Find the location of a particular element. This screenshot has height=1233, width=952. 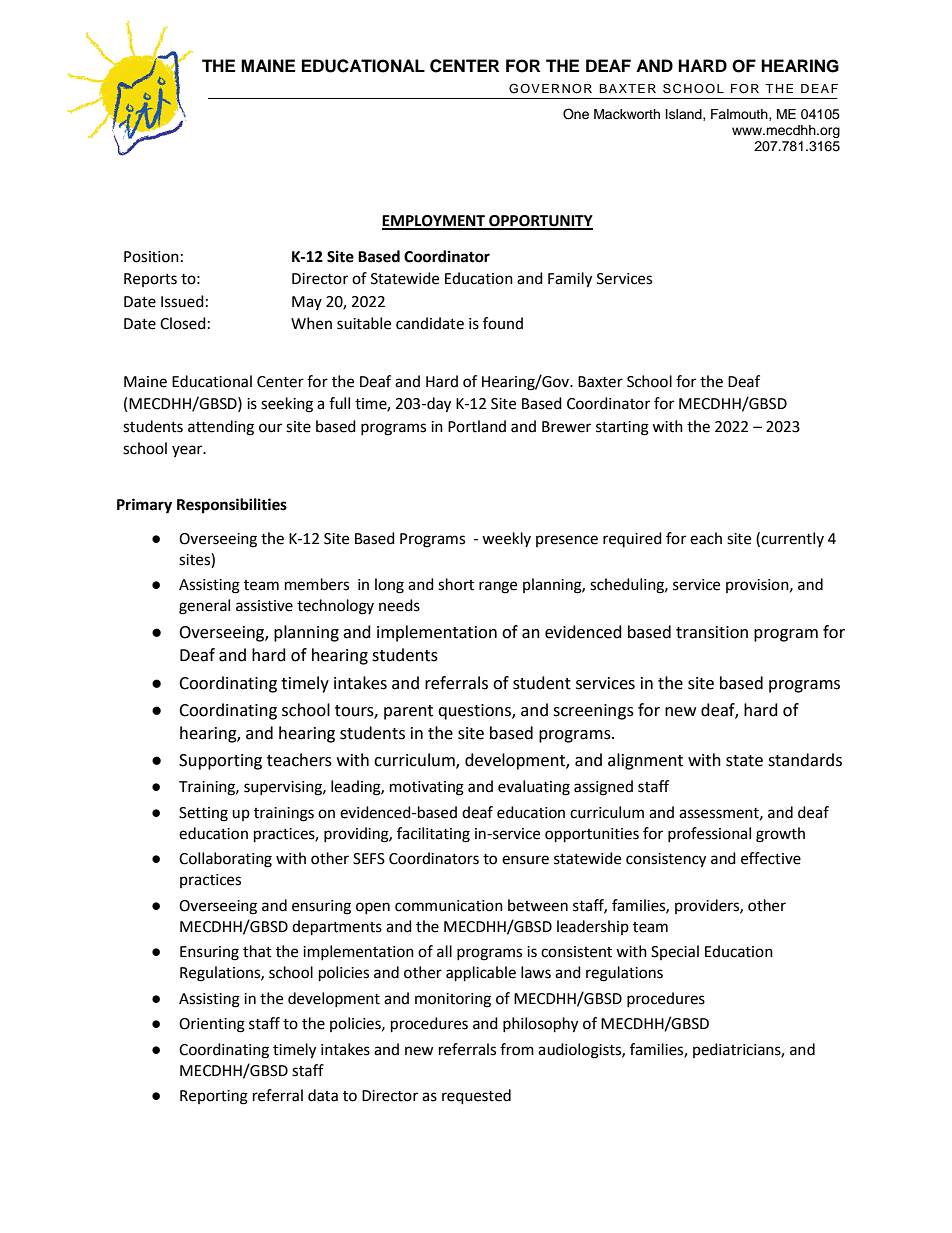

Position is located at coordinates (151, 257).
